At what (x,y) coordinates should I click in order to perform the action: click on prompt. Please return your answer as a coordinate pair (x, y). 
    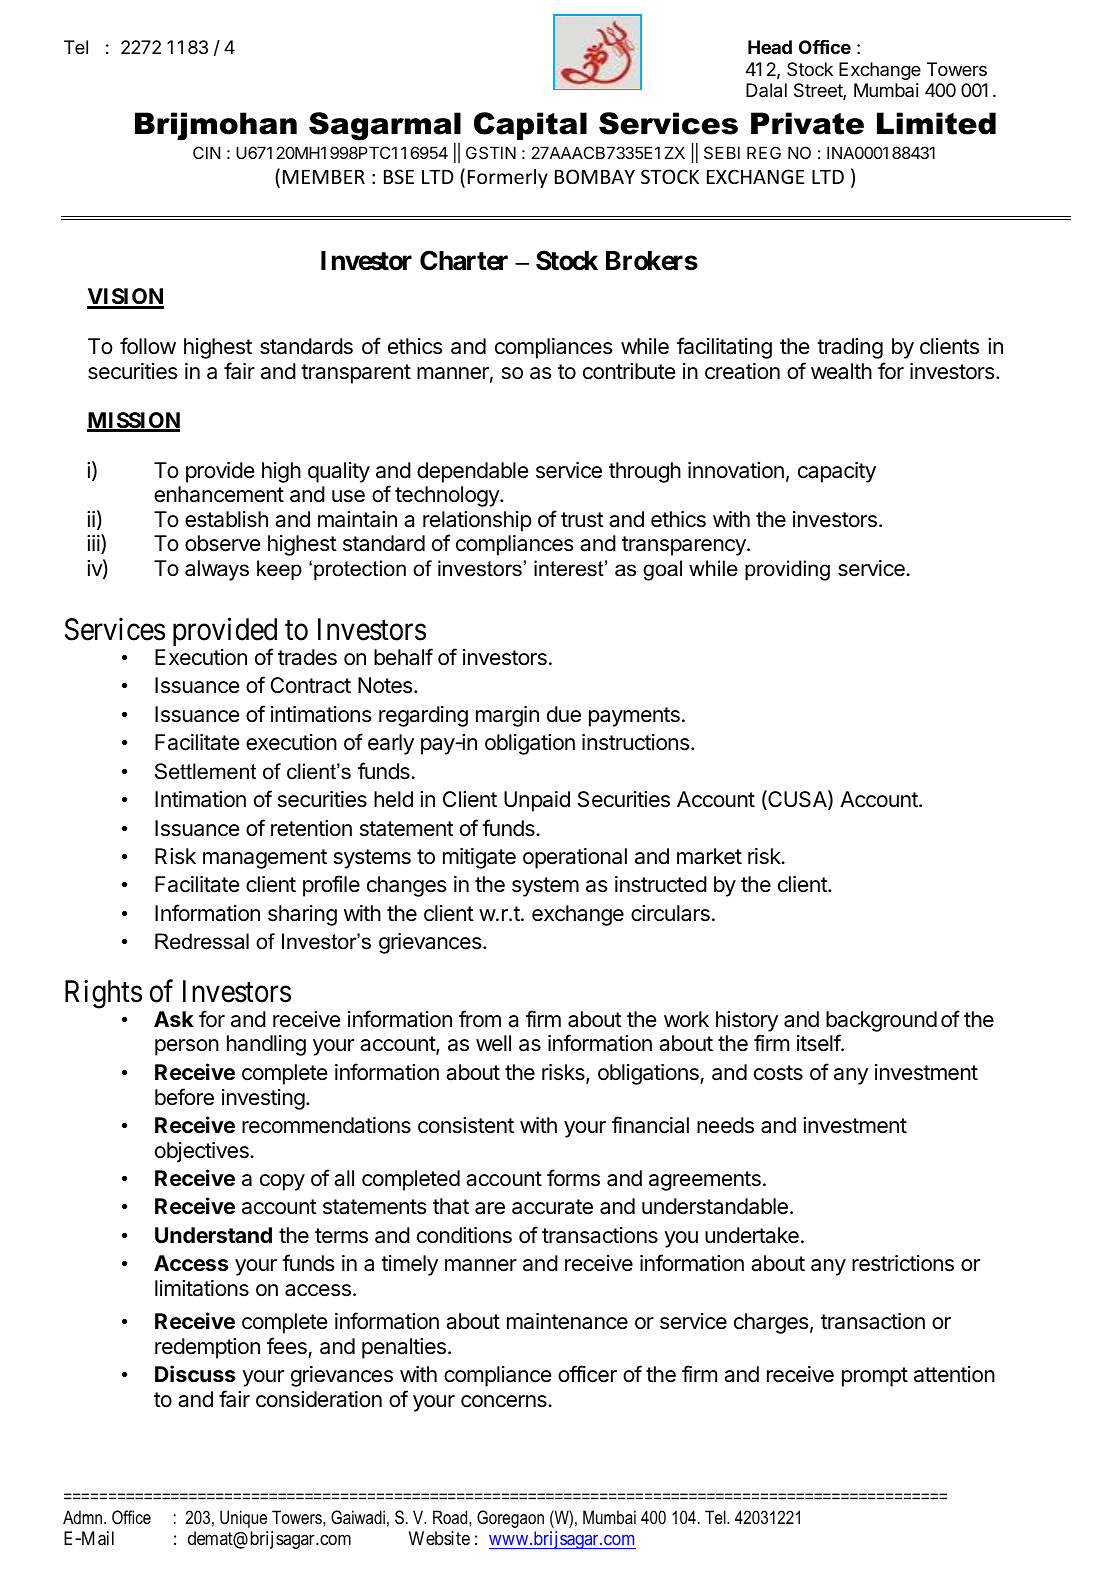
    Looking at the image, I should click on (875, 1377).
